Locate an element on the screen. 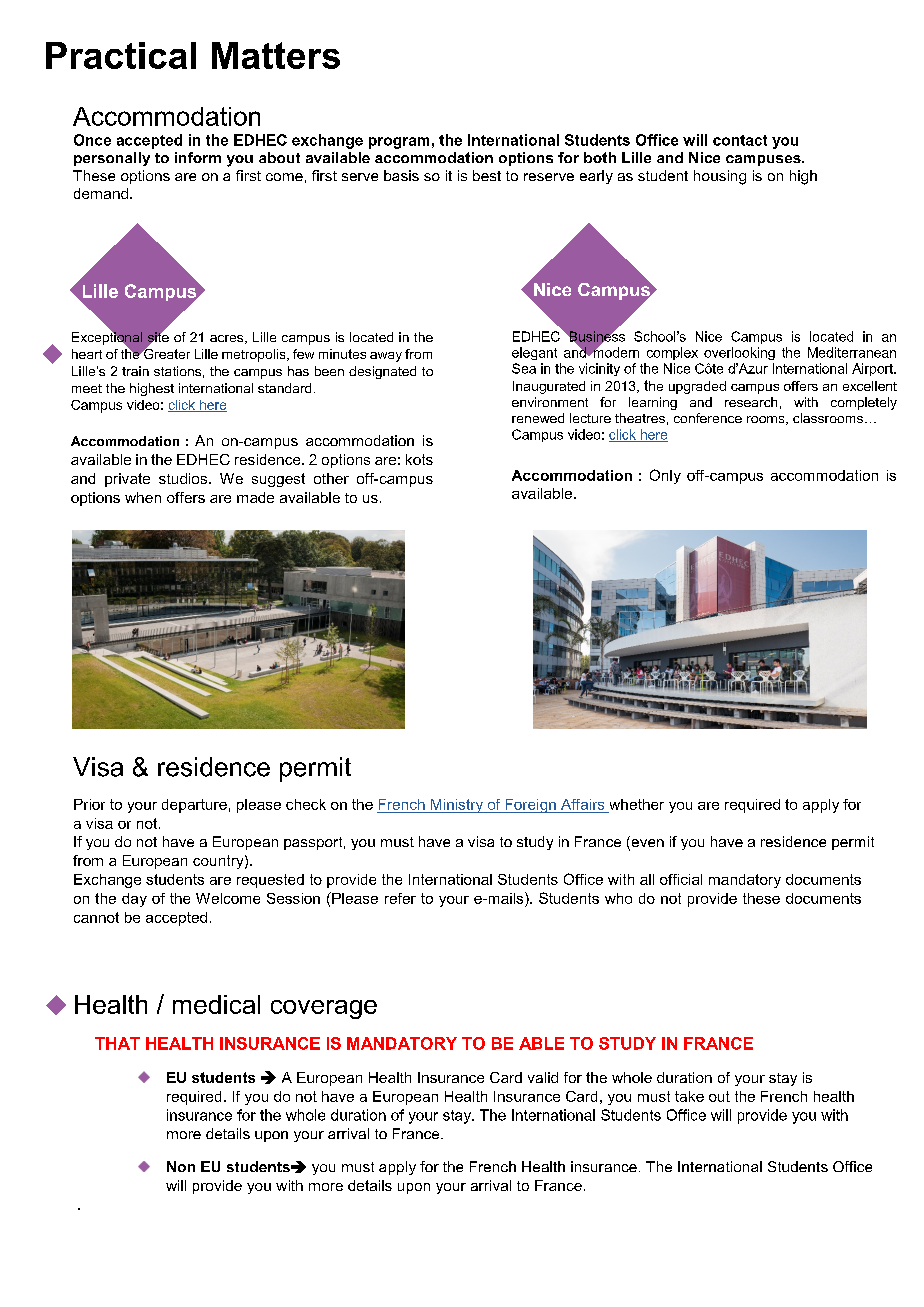 Image resolution: width=924 pixels, height=1307 pixels. when is located at coordinates (143, 497).
